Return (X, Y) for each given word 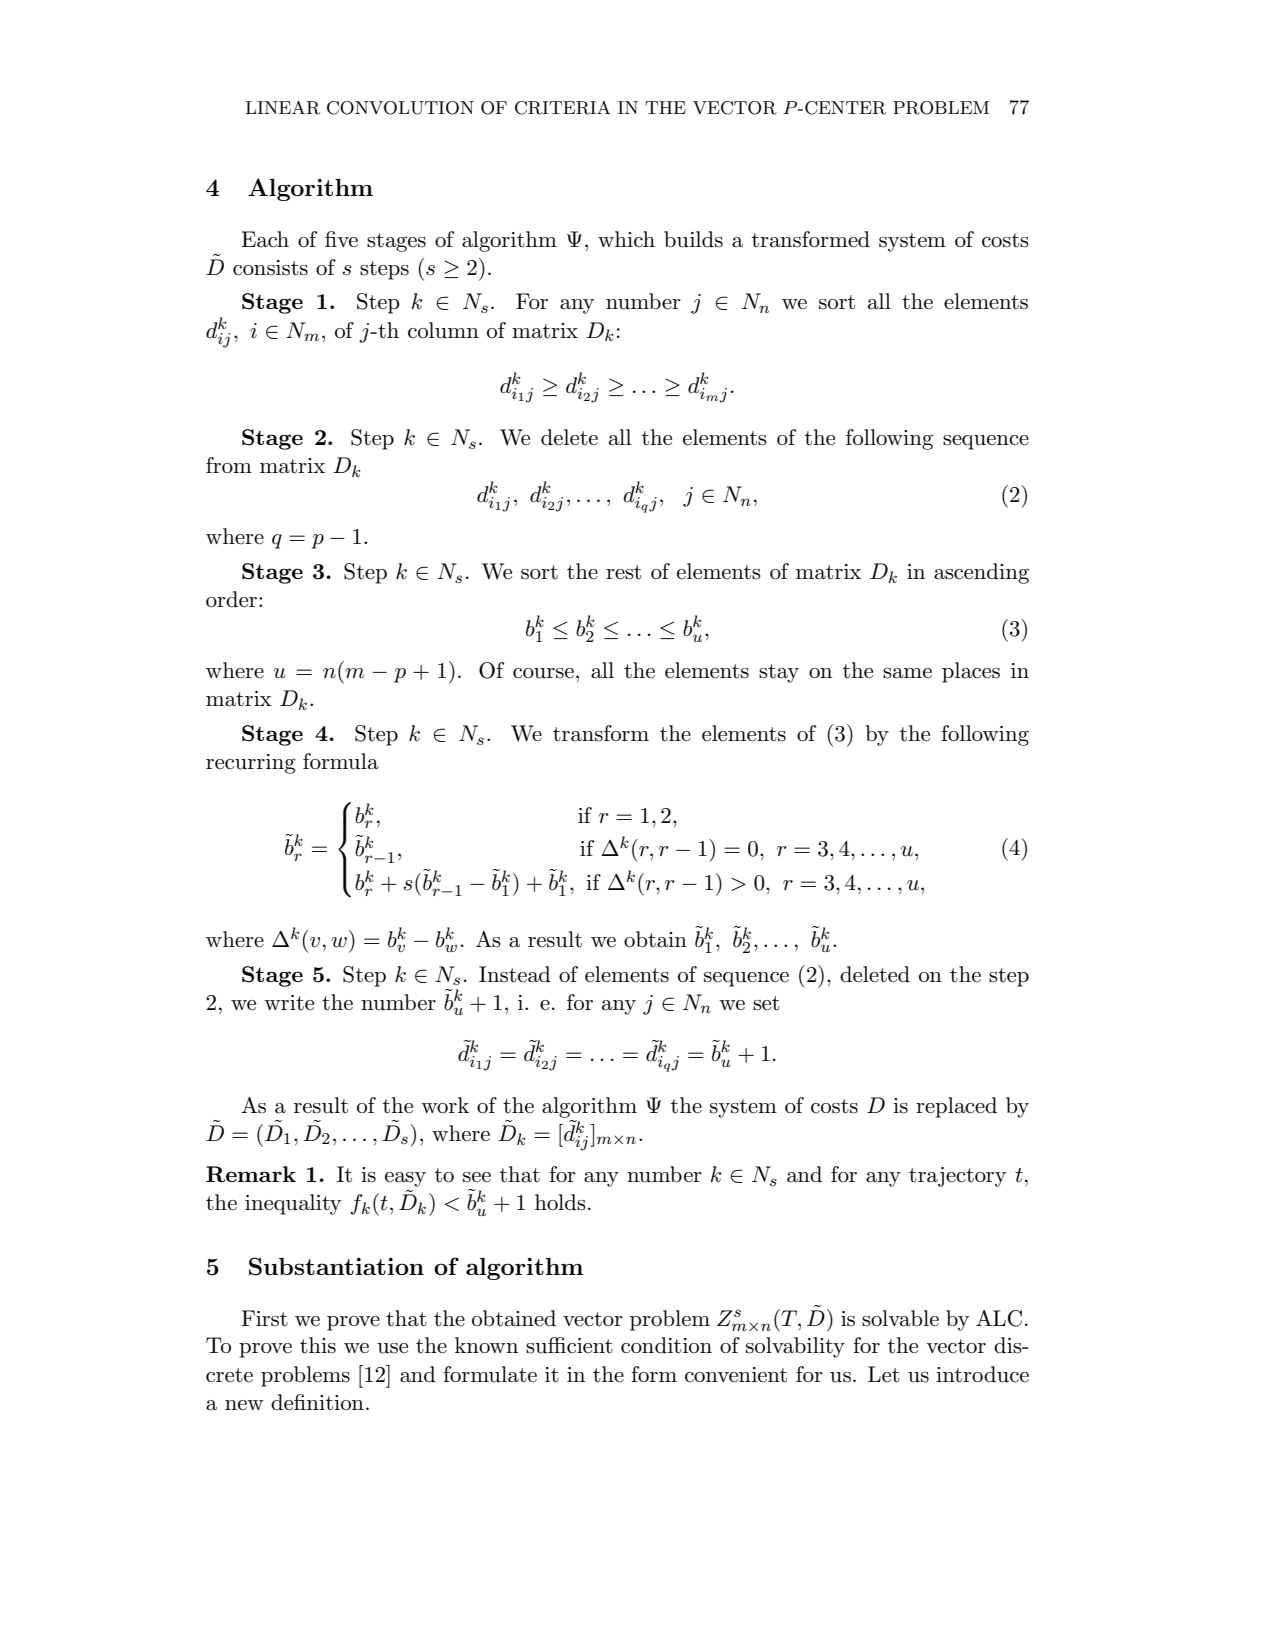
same (907, 673)
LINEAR (282, 108)
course (543, 673)
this (318, 1345)
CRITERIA (563, 108)
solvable (900, 1318)
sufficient (569, 1345)
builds (693, 239)
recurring (251, 764)
